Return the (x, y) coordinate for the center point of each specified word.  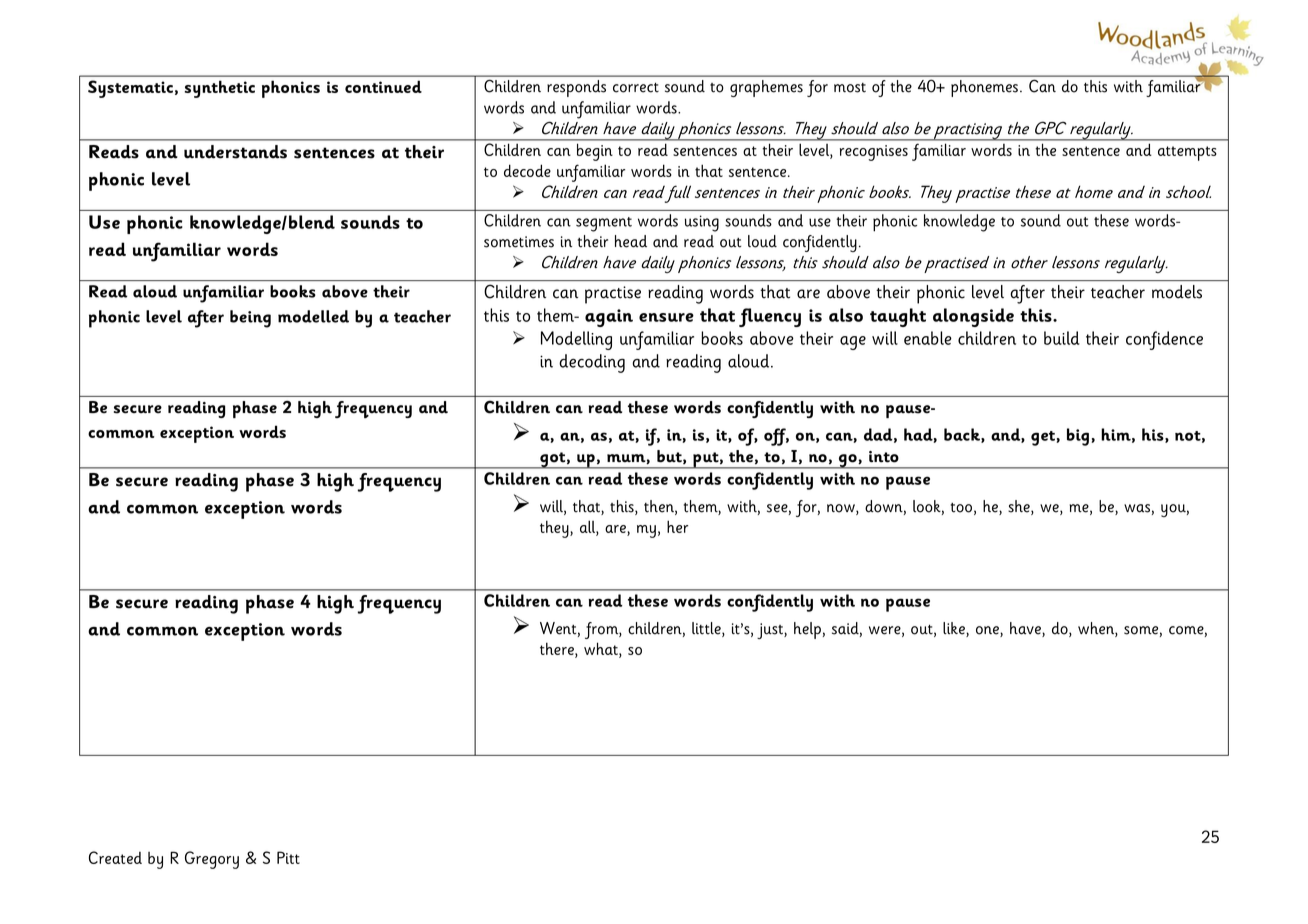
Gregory (212, 860)
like (955, 629)
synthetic (220, 89)
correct (636, 88)
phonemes (984, 88)
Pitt (288, 857)
